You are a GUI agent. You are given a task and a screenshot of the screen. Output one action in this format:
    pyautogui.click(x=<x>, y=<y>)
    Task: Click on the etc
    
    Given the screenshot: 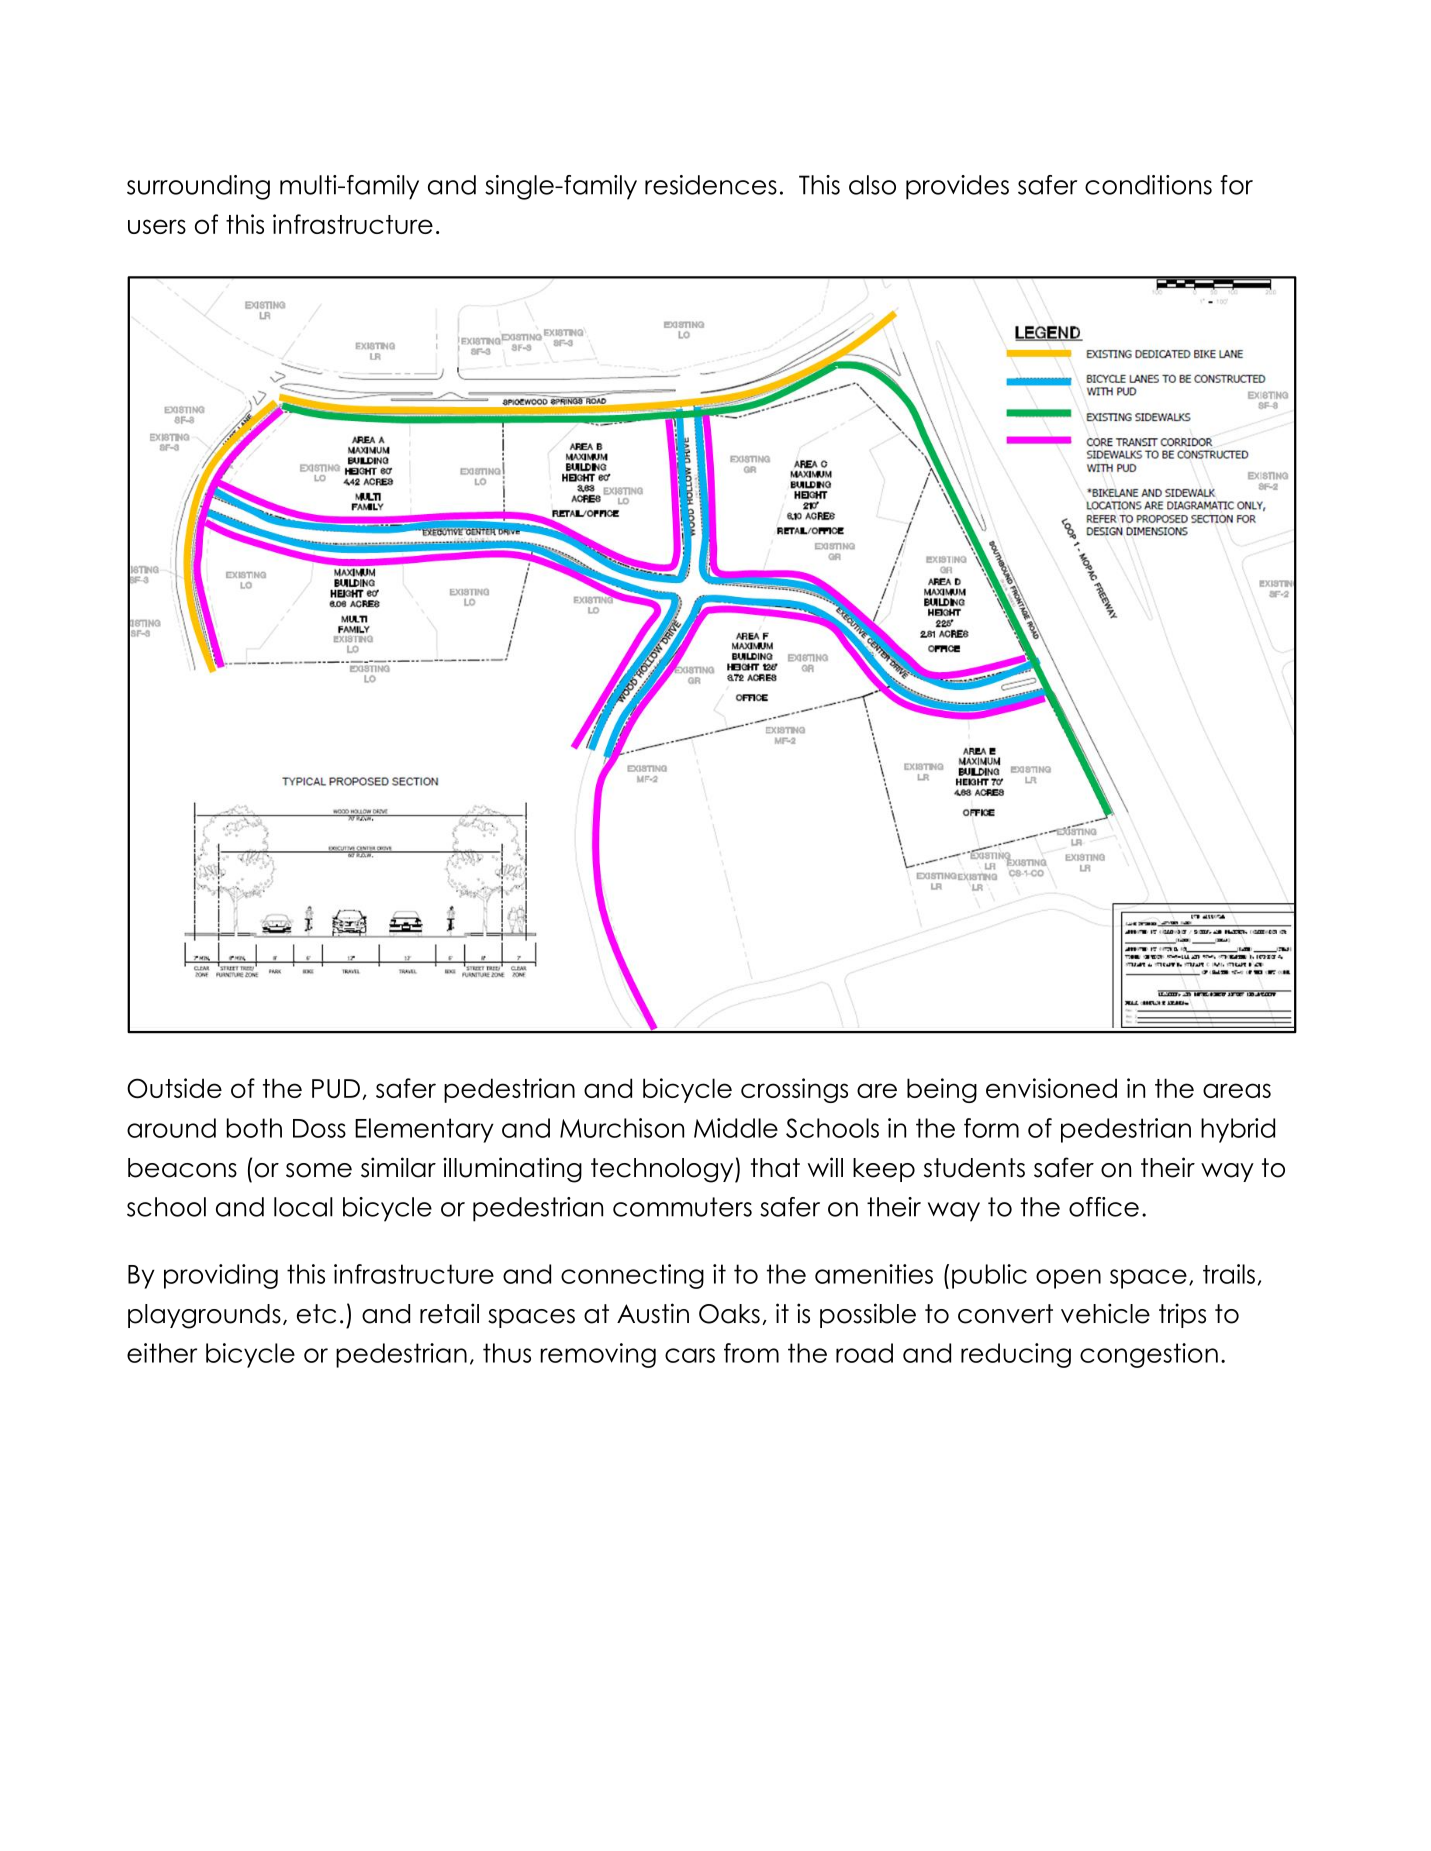 What is the action you would take?
    pyautogui.click(x=316, y=1314)
